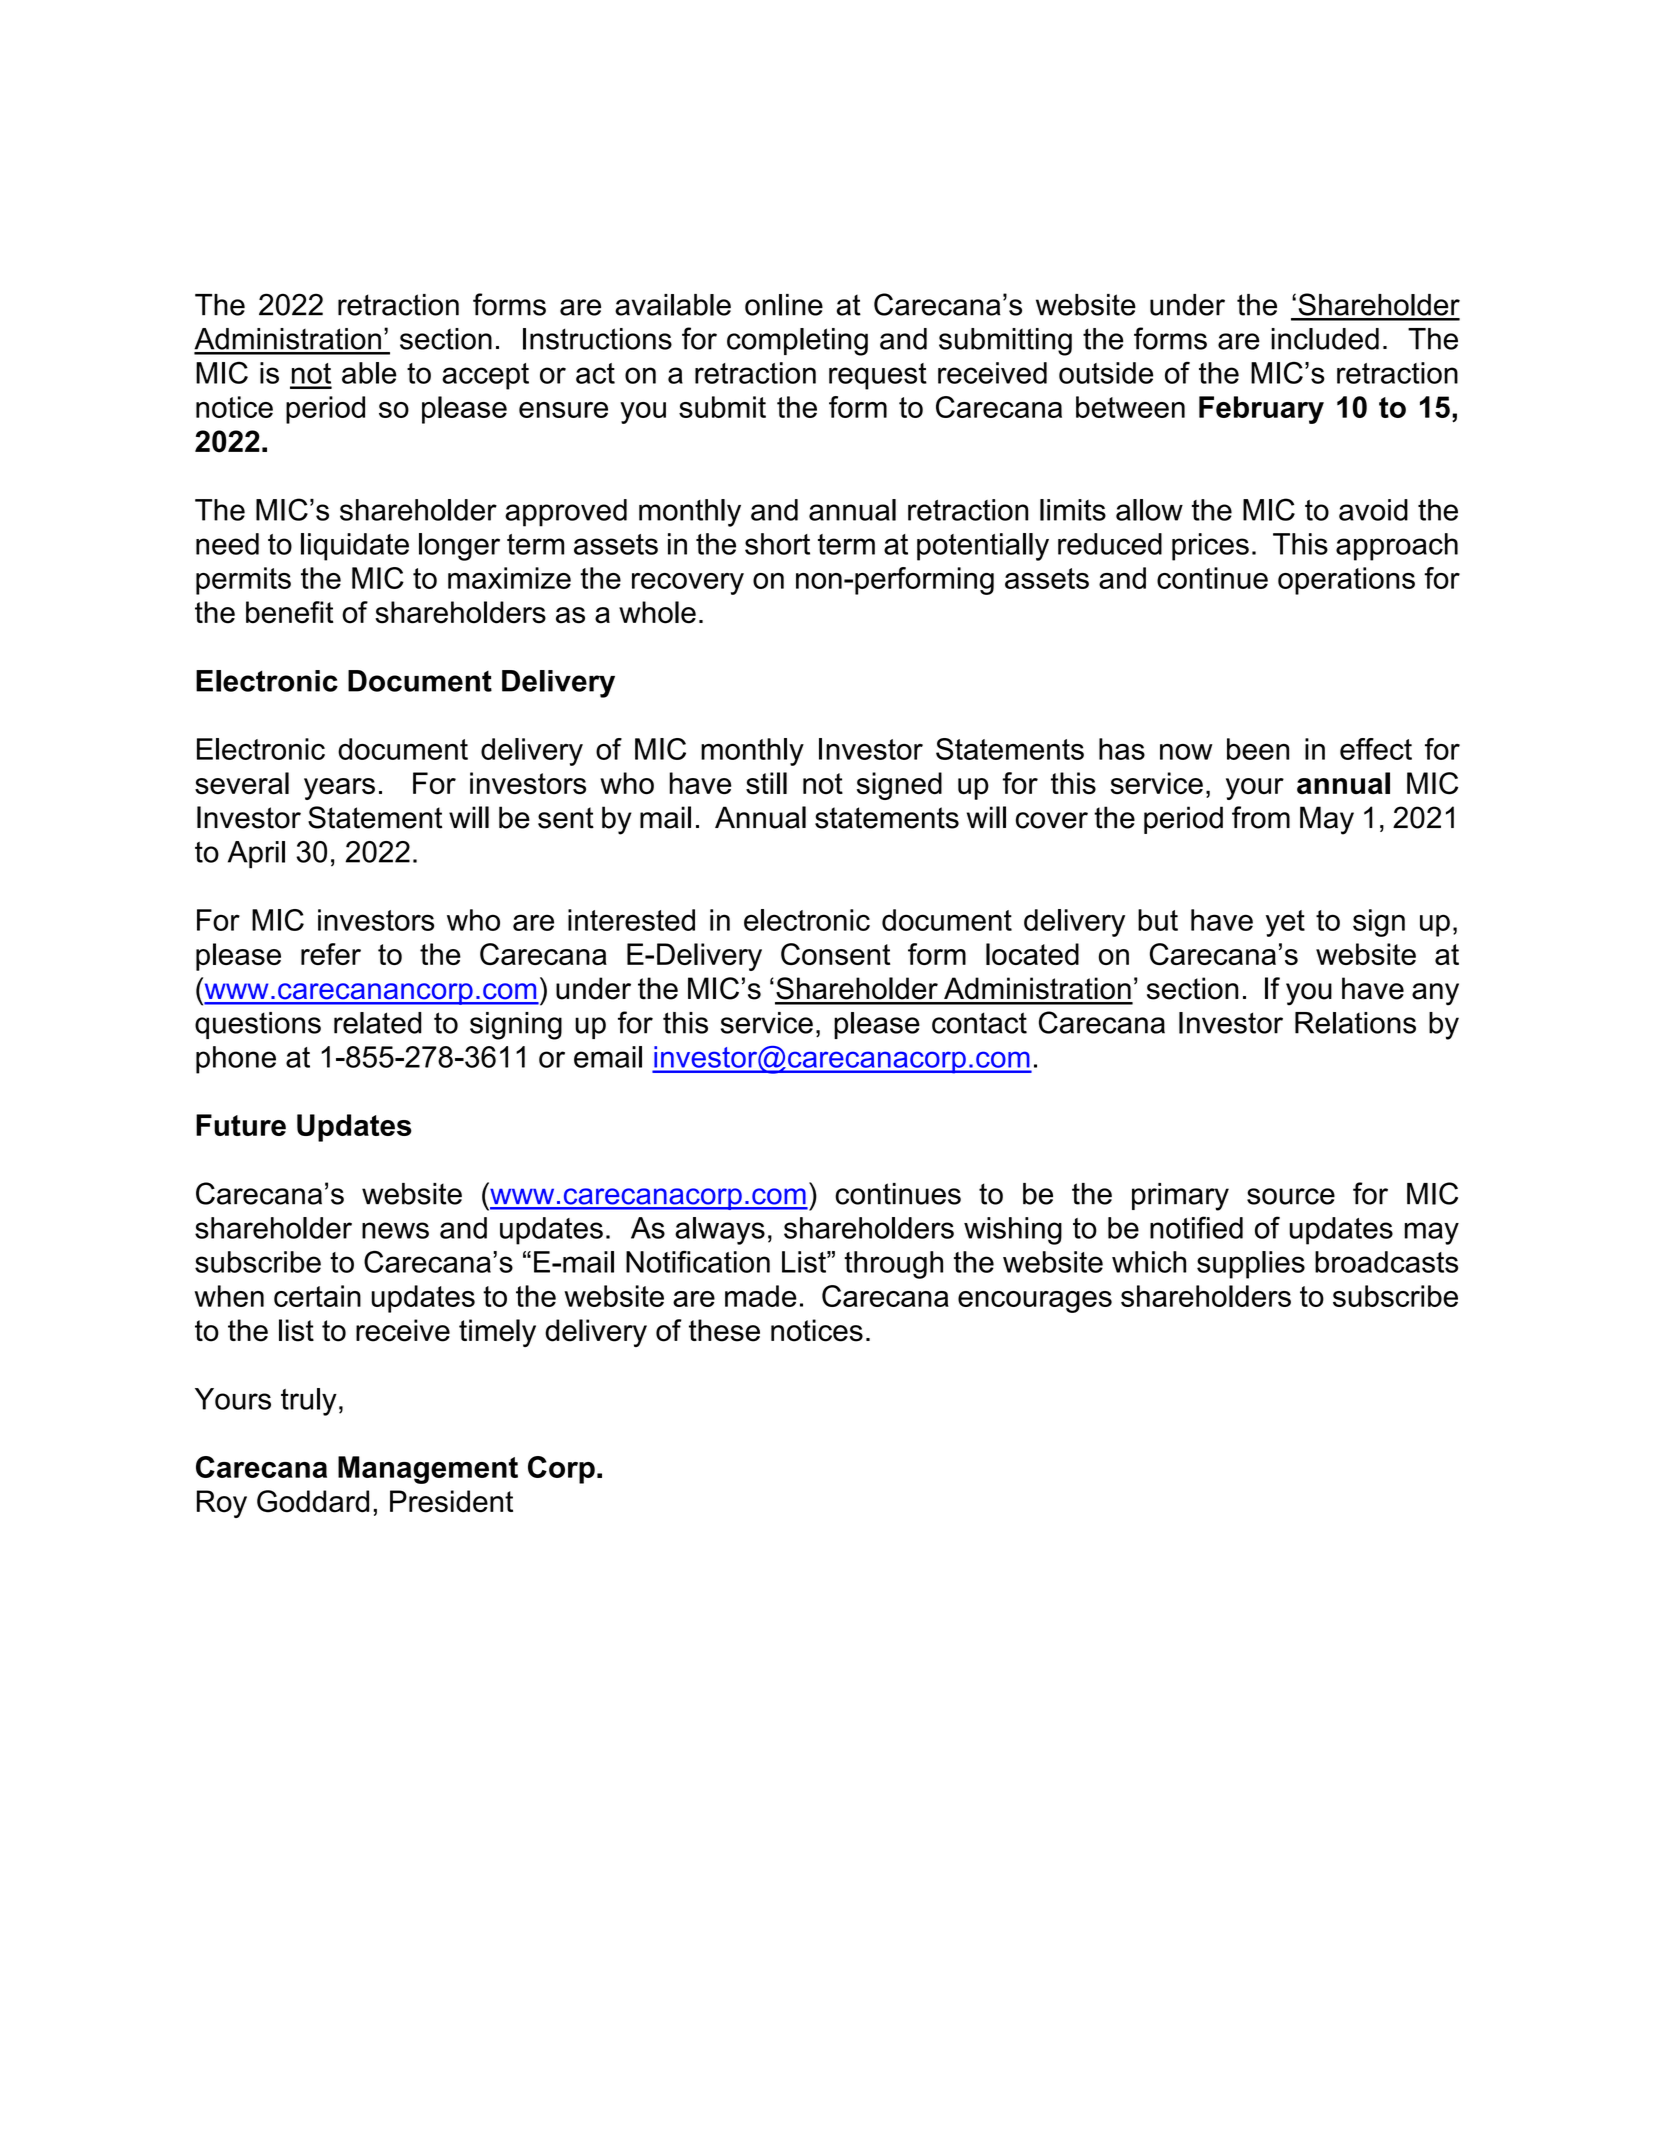 Image resolution: width=1654 pixels, height=2141 pixels. Describe the element at coordinates (428, 1470) in the screenshot. I see `Management` at that location.
